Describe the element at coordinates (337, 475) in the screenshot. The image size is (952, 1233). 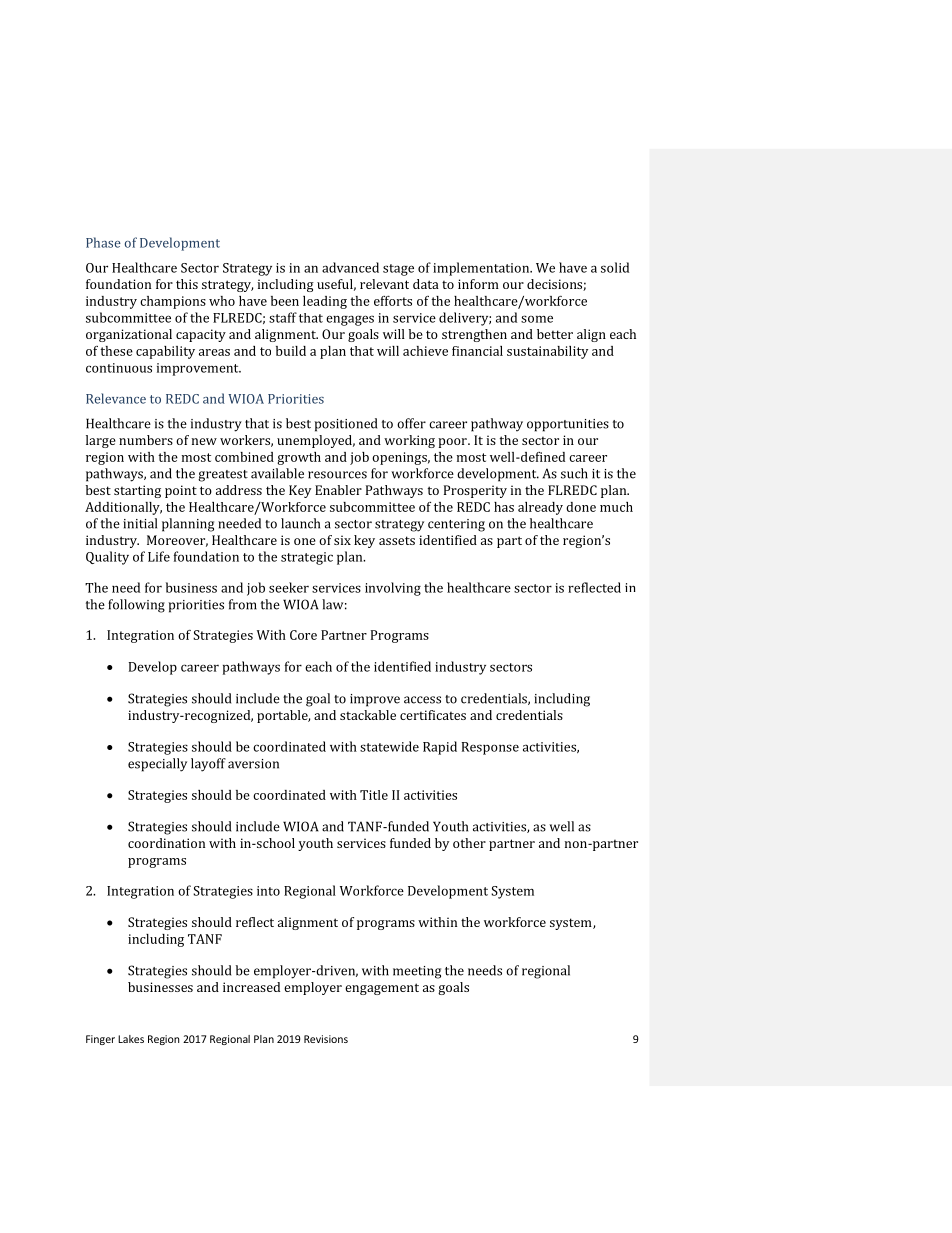
I see `resources` at that location.
